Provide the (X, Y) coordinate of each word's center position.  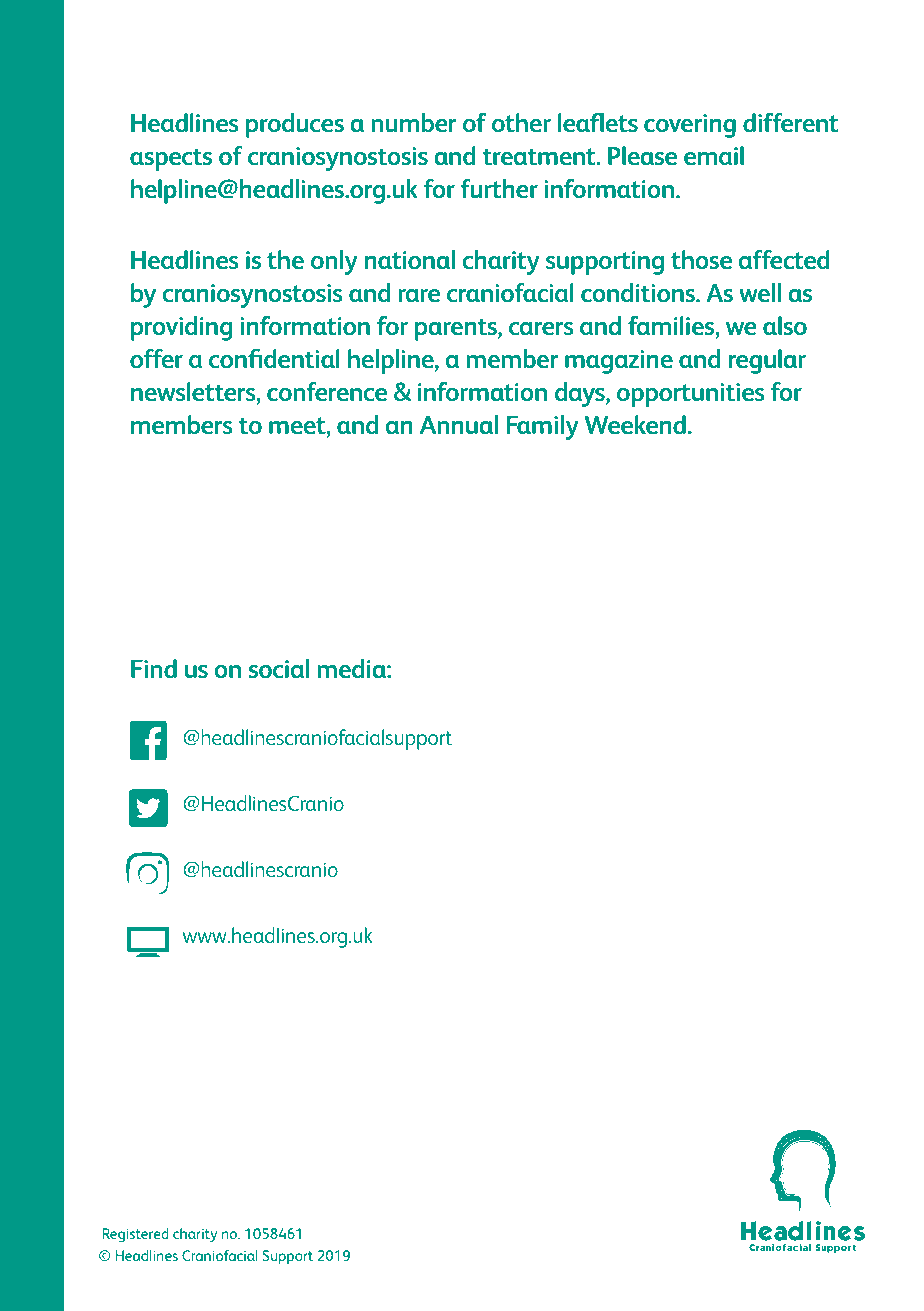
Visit (375, 566)
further (499, 188)
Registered (135, 1235)
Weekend (635, 424)
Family (542, 427)
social (279, 668)
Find (154, 668)
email (714, 155)
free (319, 565)
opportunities (691, 395)
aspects (171, 159)
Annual (459, 424)
